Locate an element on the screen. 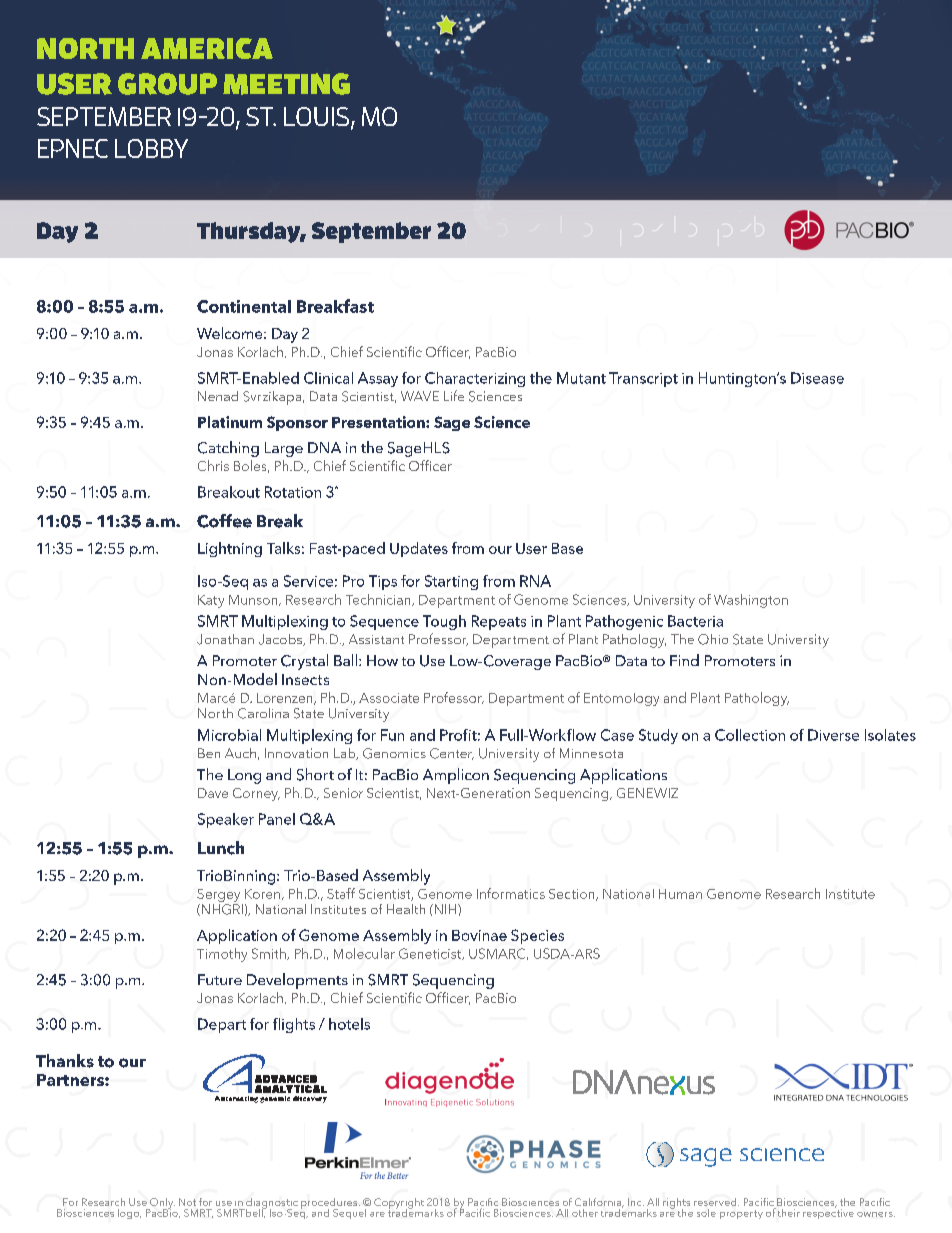 This screenshot has height=1233, width=952. Copyright is located at coordinates (399, 1204).
